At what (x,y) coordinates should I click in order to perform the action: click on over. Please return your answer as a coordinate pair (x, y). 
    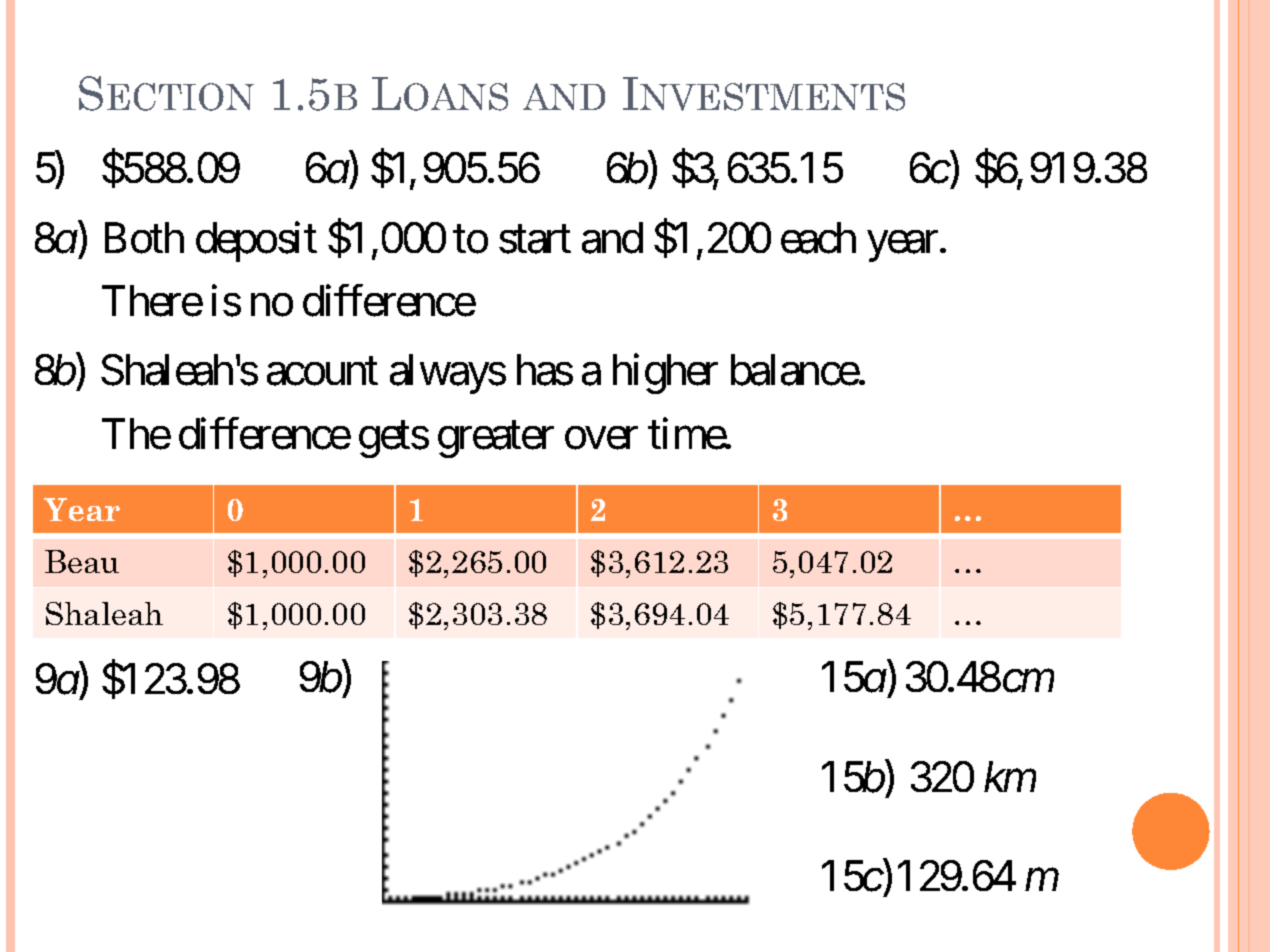
    Looking at the image, I should click on (601, 438).
